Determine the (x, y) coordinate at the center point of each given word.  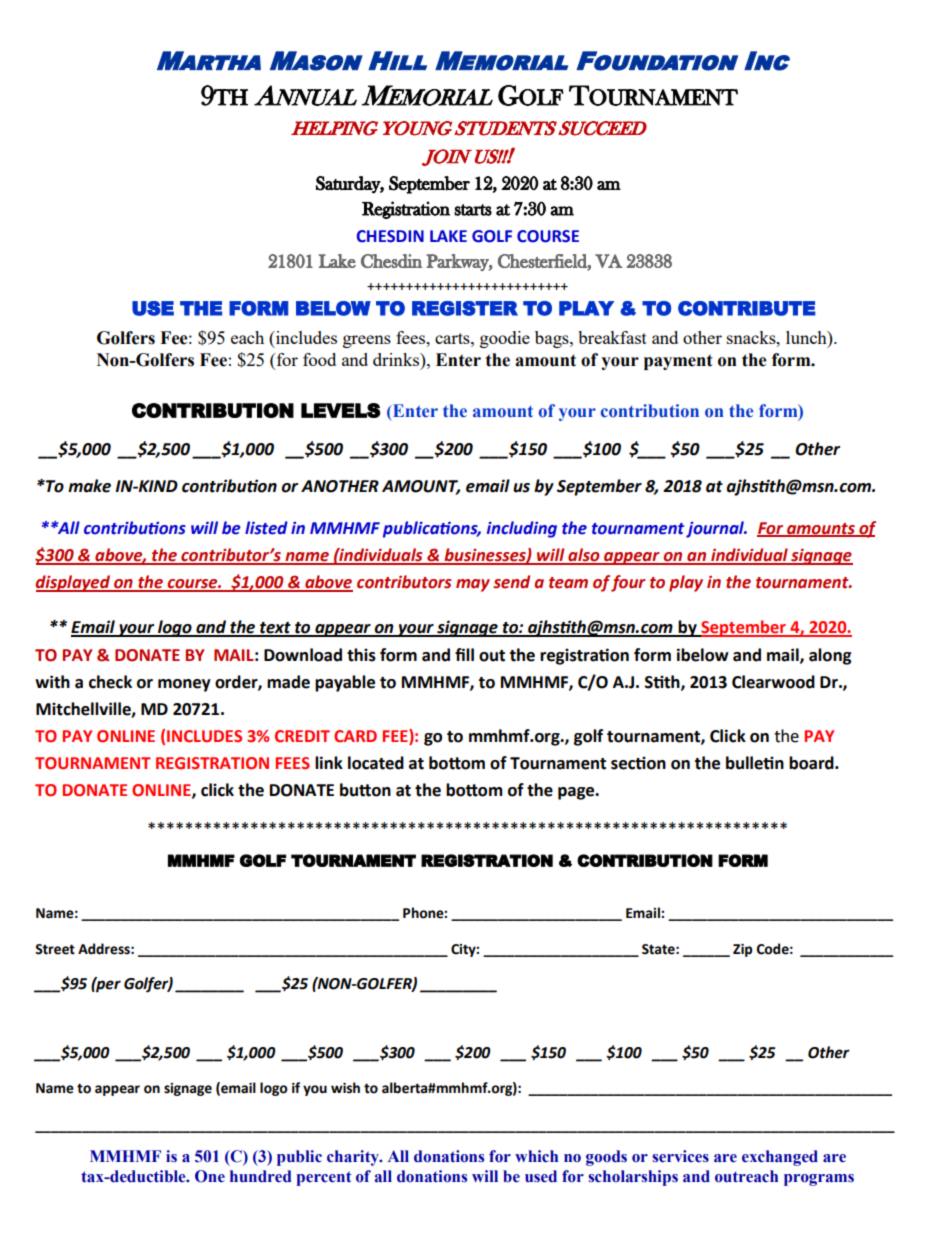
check (110, 682)
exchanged (780, 1158)
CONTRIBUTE (747, 308)
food (319, 359)
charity (354, 1158)
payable (345, 683)
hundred (261, 1176)
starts (473, 210)
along (830, 656)
